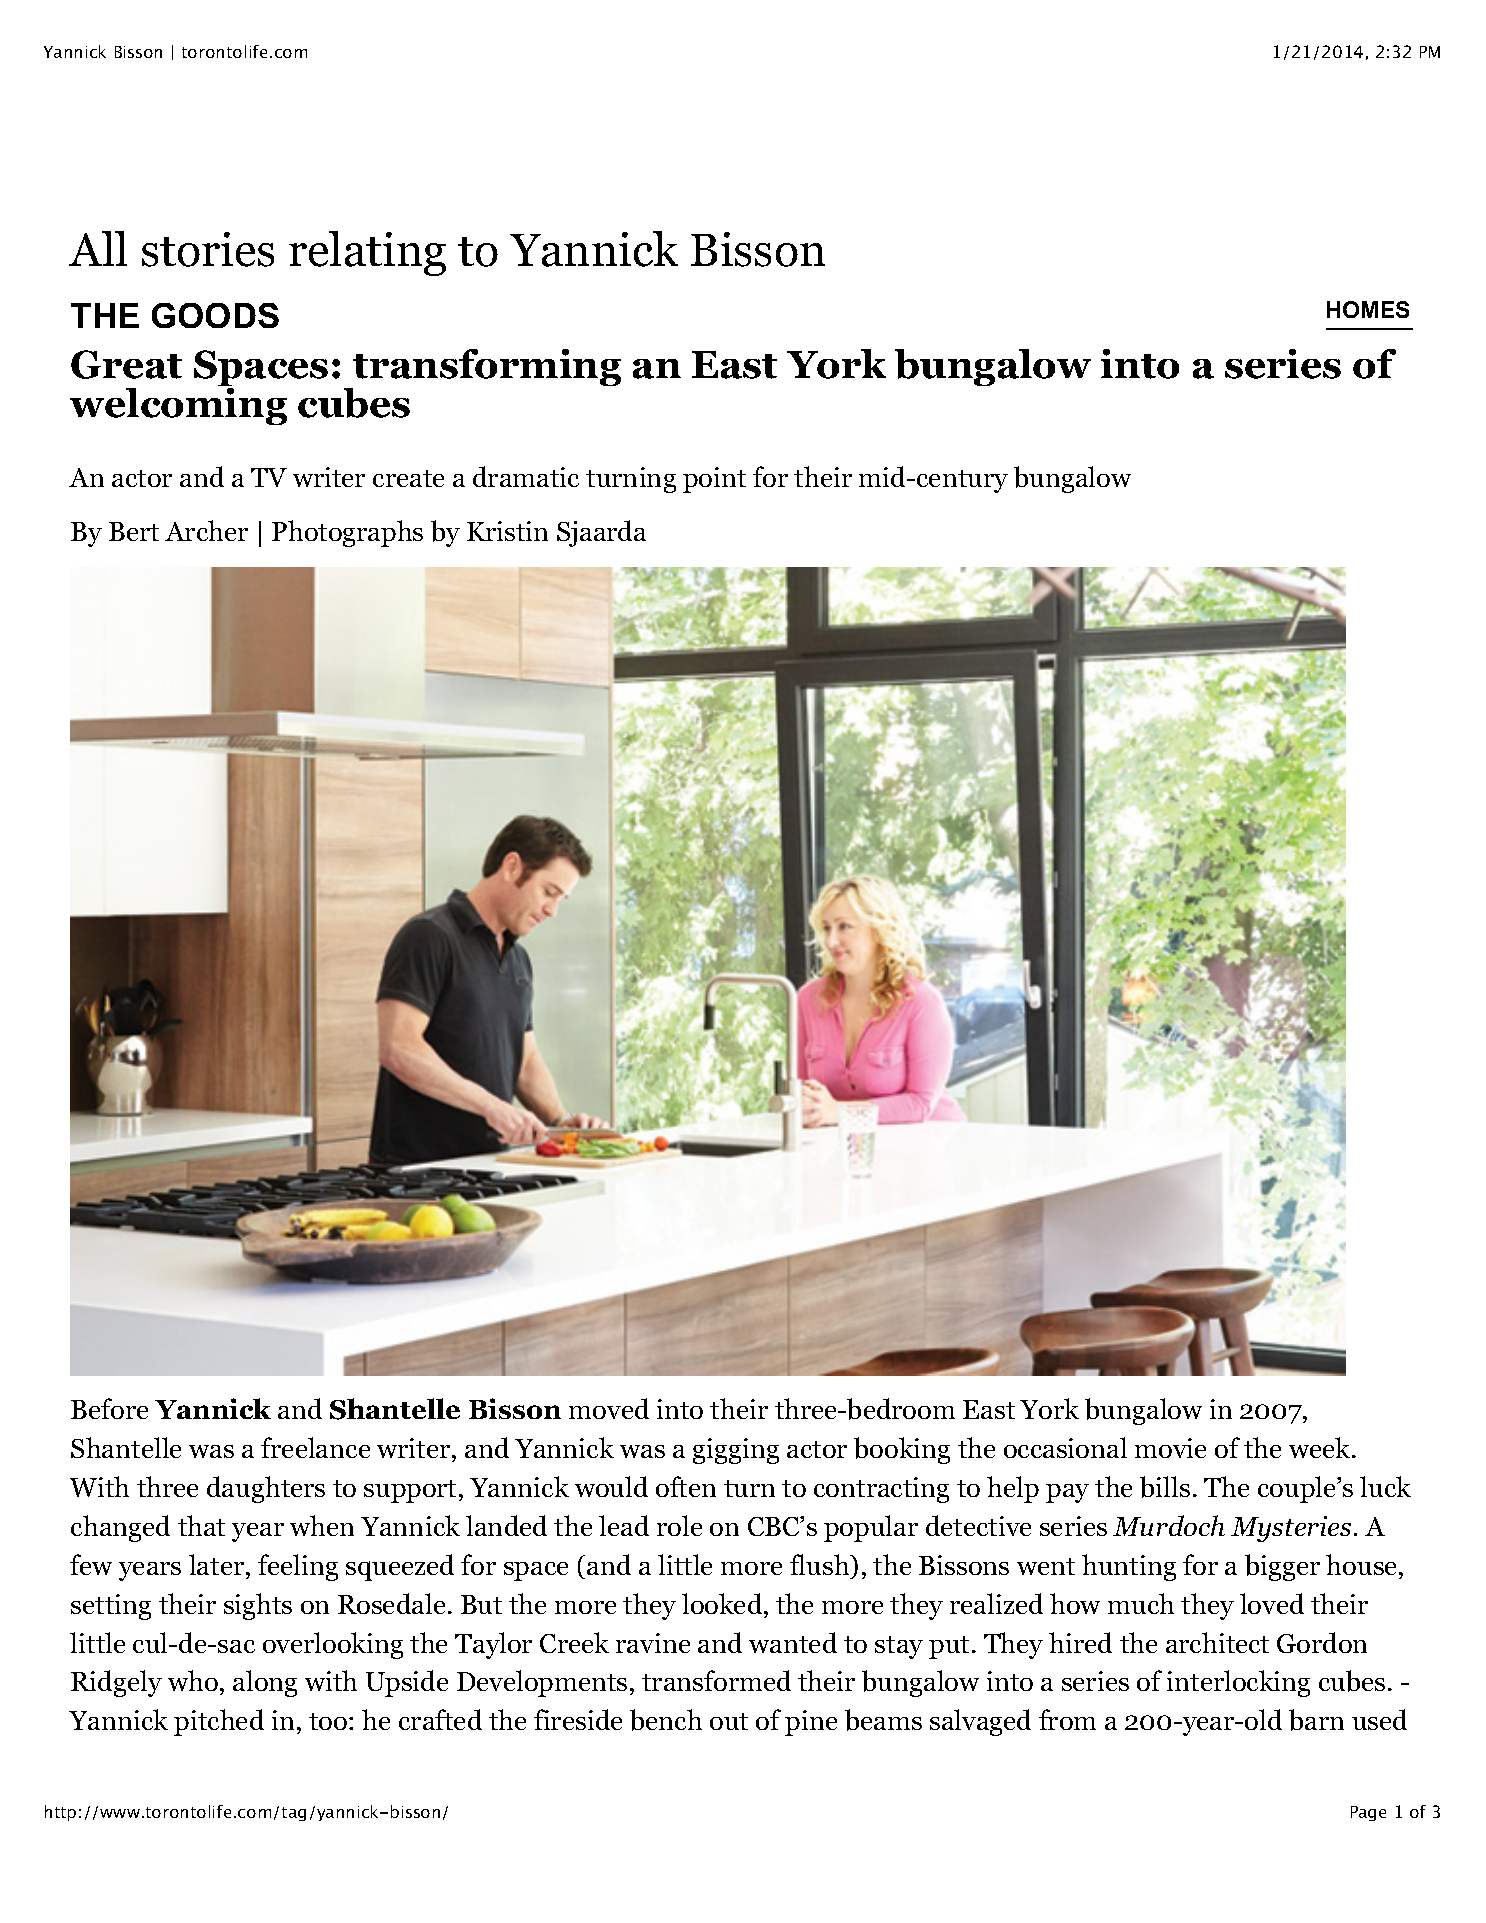 This screenshot has width=1486, height=1923. Describe the element at coordinates (609, 1408) in the screenshot. I see `moved` at that location.
